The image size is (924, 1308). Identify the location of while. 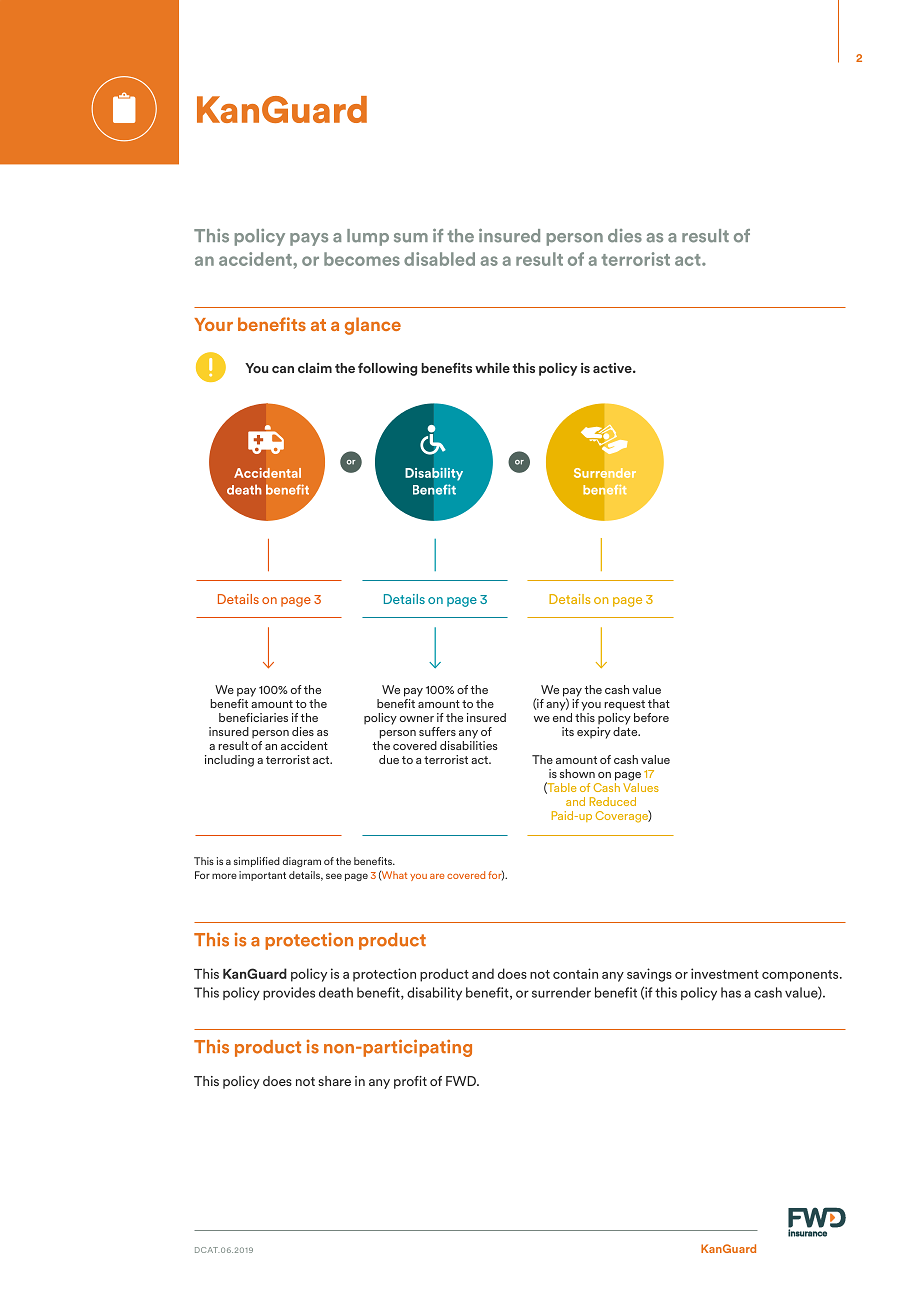
(492, 368).
